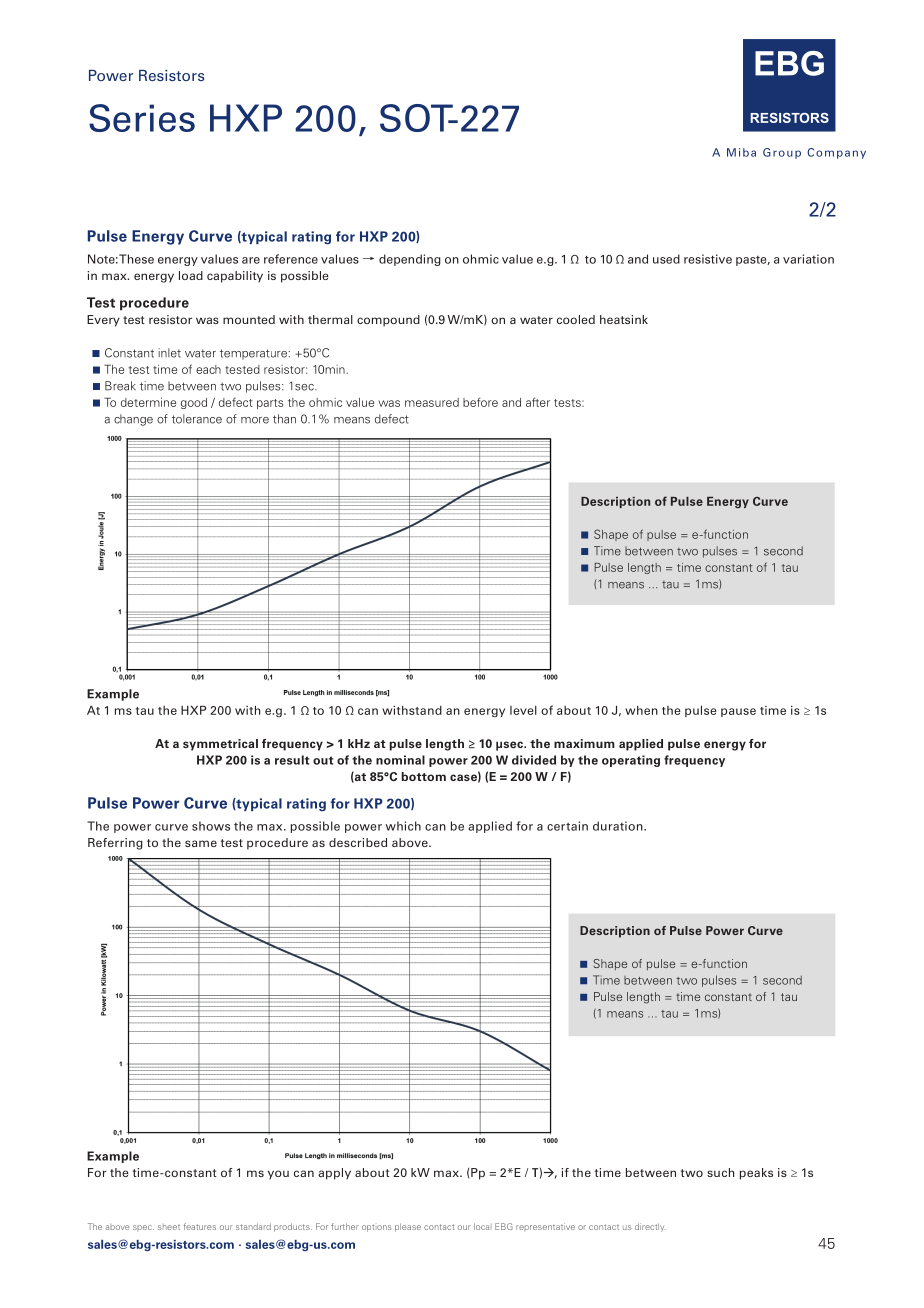 The height and width of the screenshot is (1308, 924). Describe the element at coordinates (480, 402) in the screenshot. I see `before` at that location.
